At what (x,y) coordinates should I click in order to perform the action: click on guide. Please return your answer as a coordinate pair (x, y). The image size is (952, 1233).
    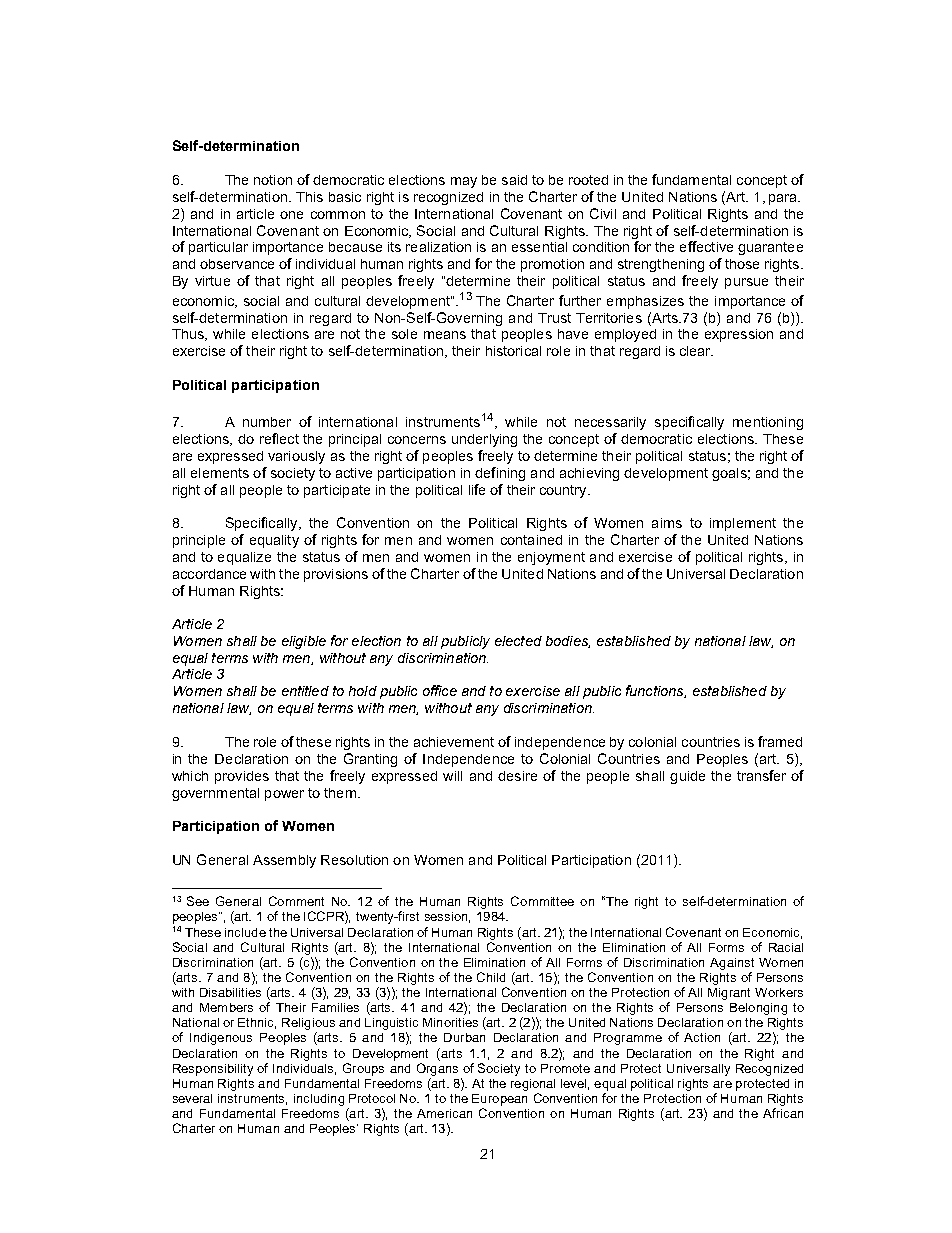
    Looking at the image, I should click on (687, 777).
